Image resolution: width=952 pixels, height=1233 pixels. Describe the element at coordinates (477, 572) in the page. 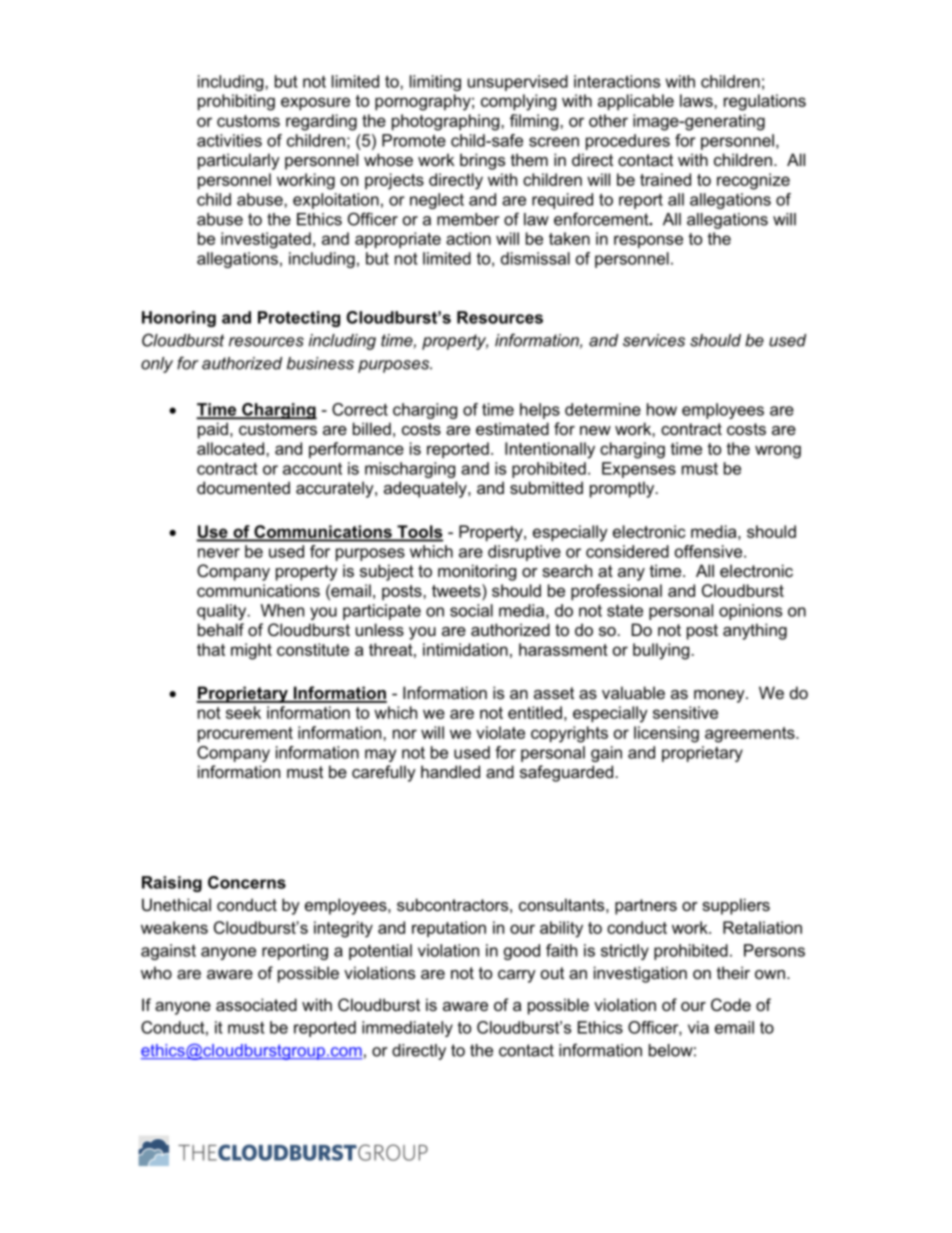

I see `monitoring` at that location.
